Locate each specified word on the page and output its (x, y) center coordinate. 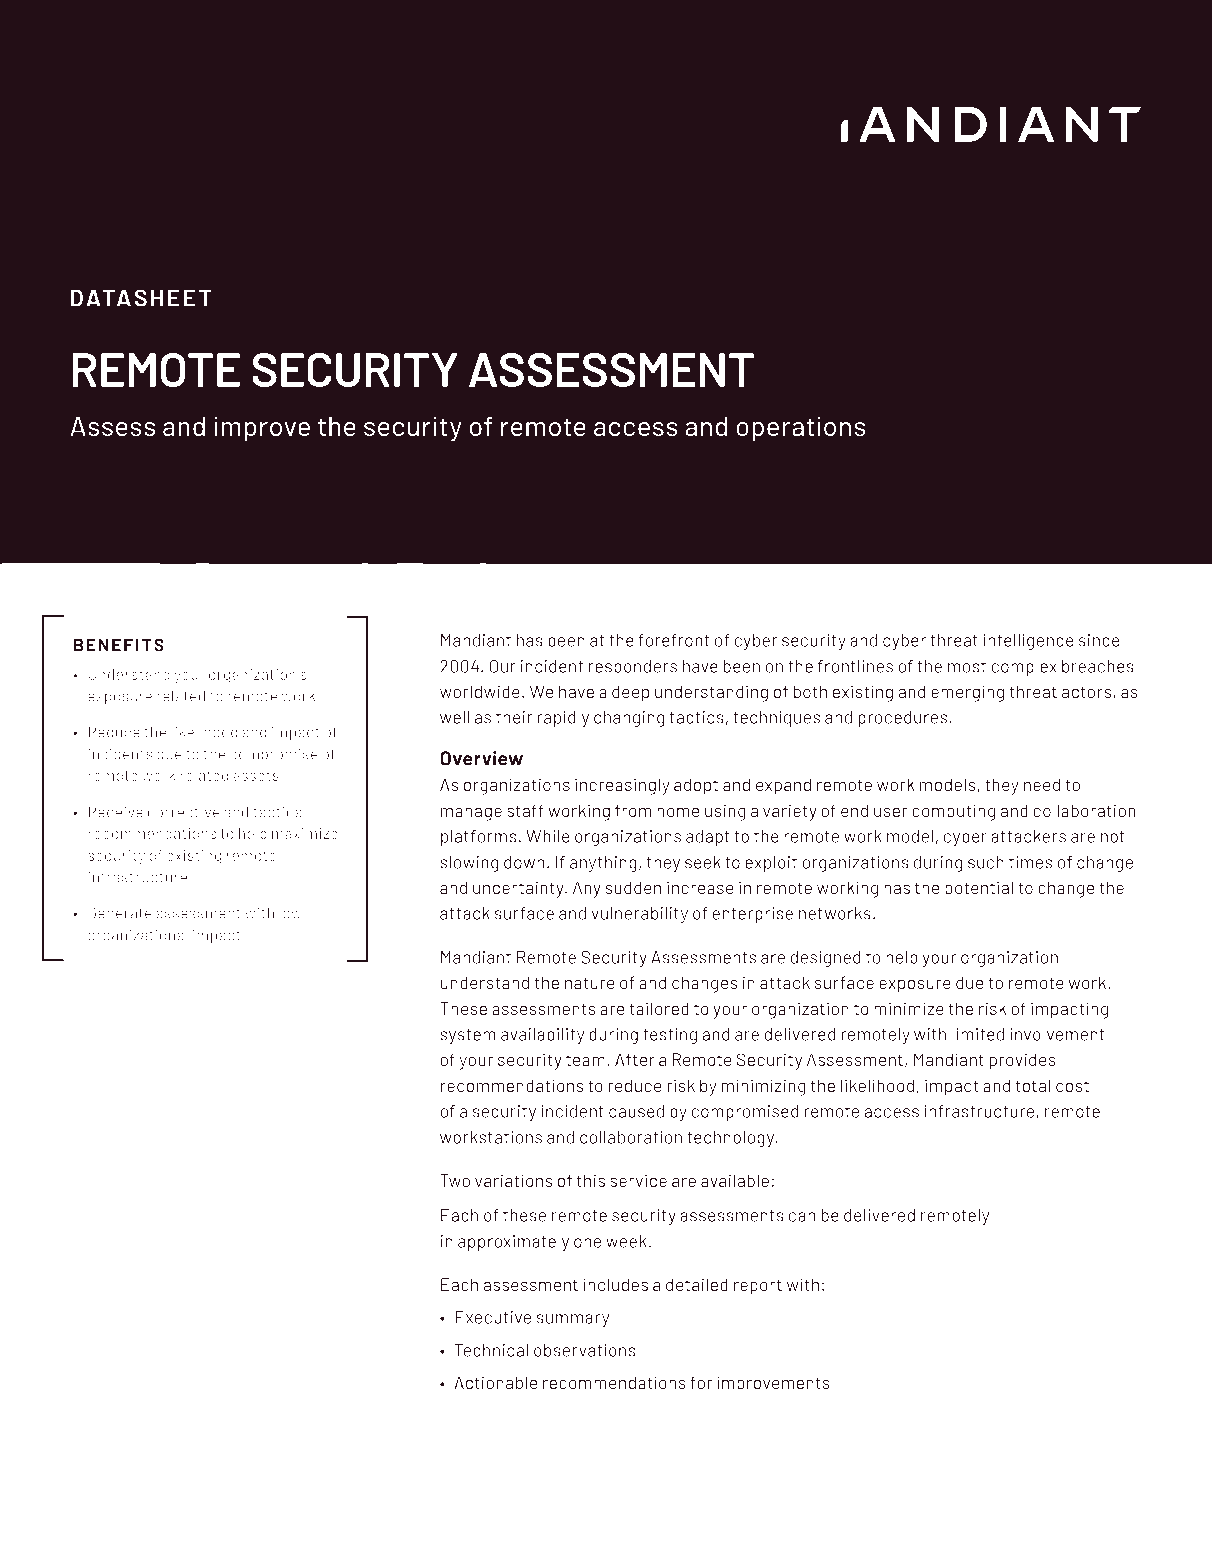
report (758, 1287)
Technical (491, 1350)
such (986, 862)
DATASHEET (141, 298)
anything (603, 864)
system (468, 1036)
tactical (279, 812)
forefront (674, 640)
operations (801, 429)
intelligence (1029, 642)
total (1033, 1085)
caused (636, 1111)
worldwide (480, 691)
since (1099, 640)
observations (584, 1350)
